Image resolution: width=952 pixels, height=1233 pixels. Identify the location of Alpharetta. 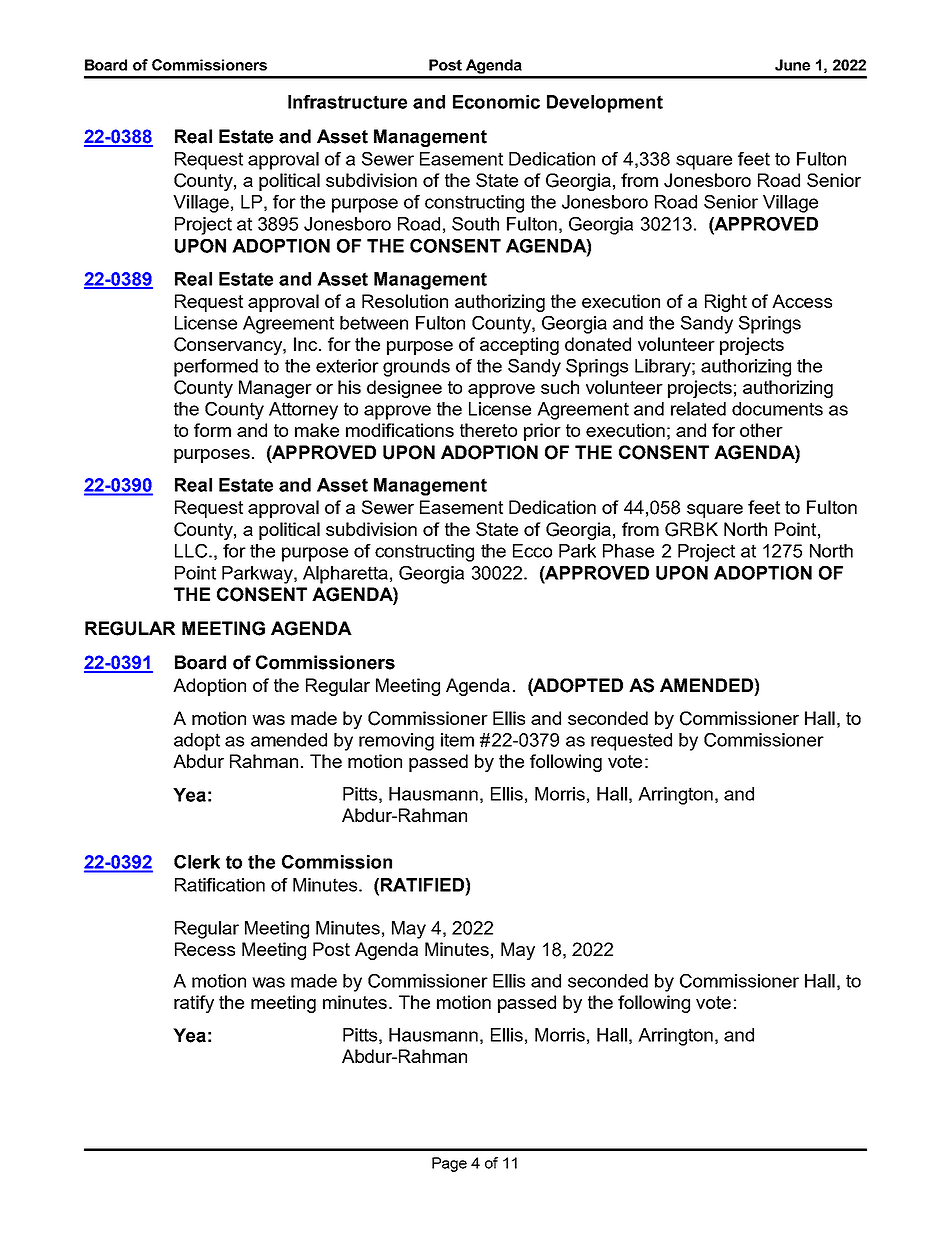
(345, 575).
